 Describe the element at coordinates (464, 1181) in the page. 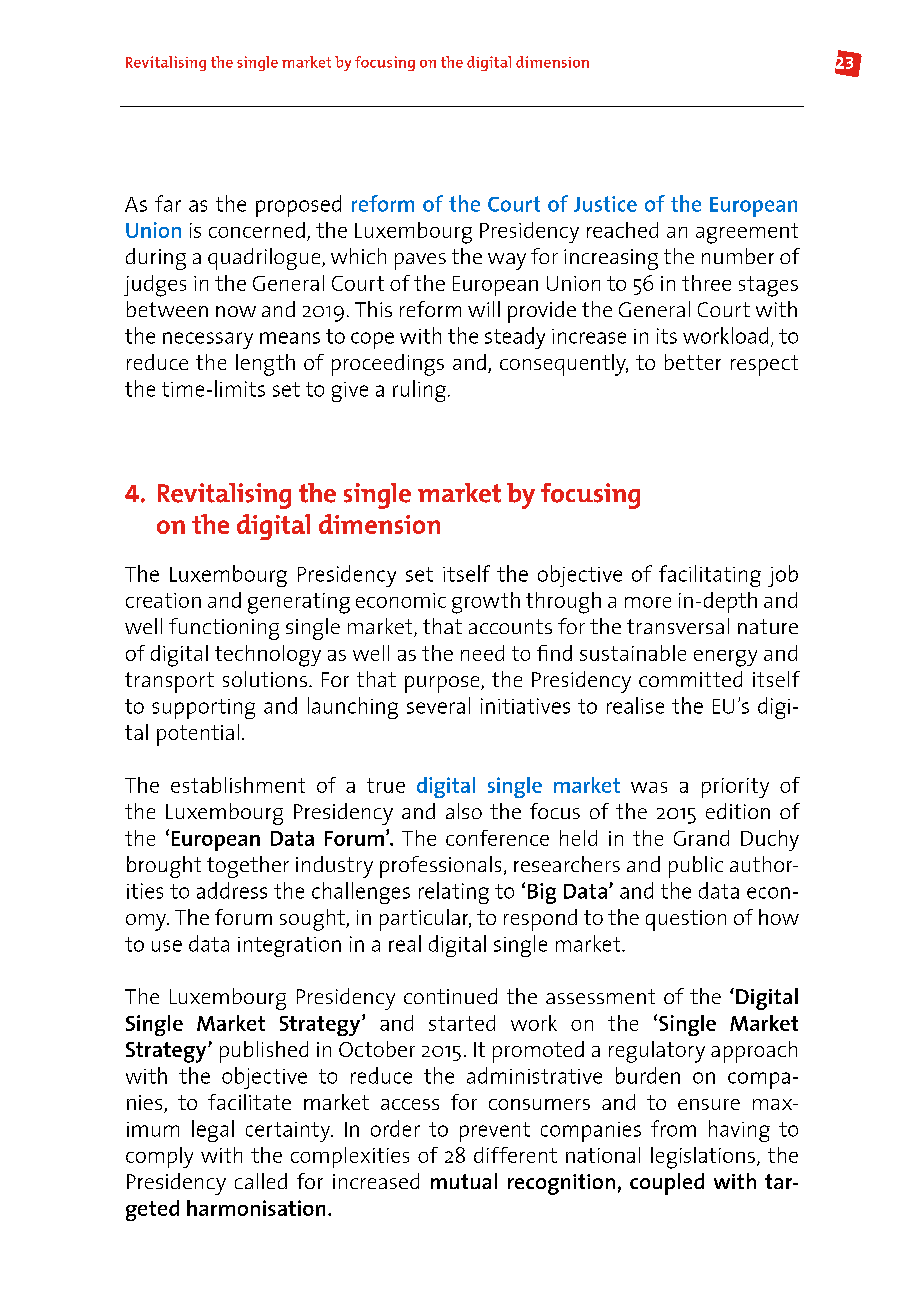

I see `mutual` at that location.
